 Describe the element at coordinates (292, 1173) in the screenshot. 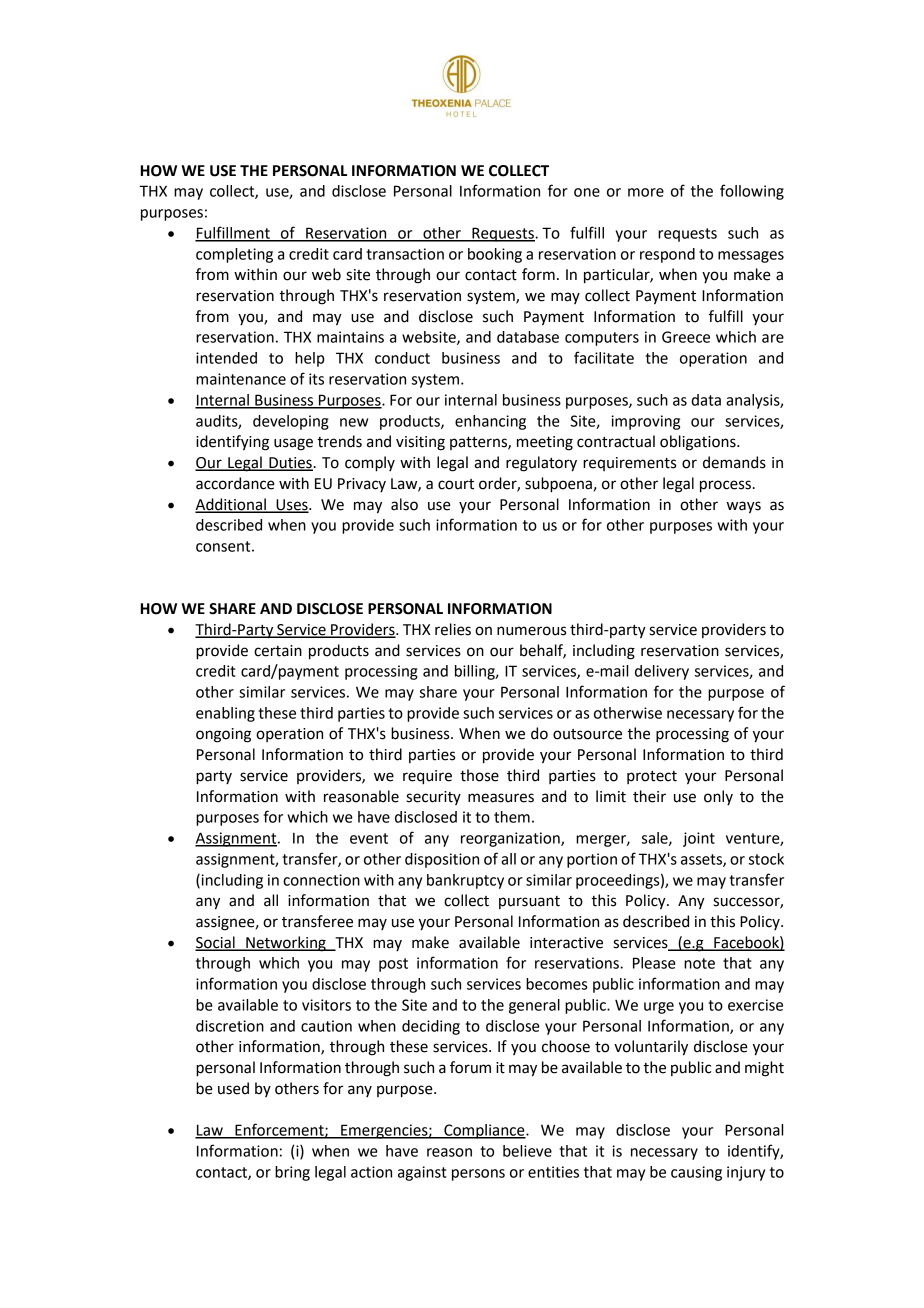

I see `bring` at that location.
